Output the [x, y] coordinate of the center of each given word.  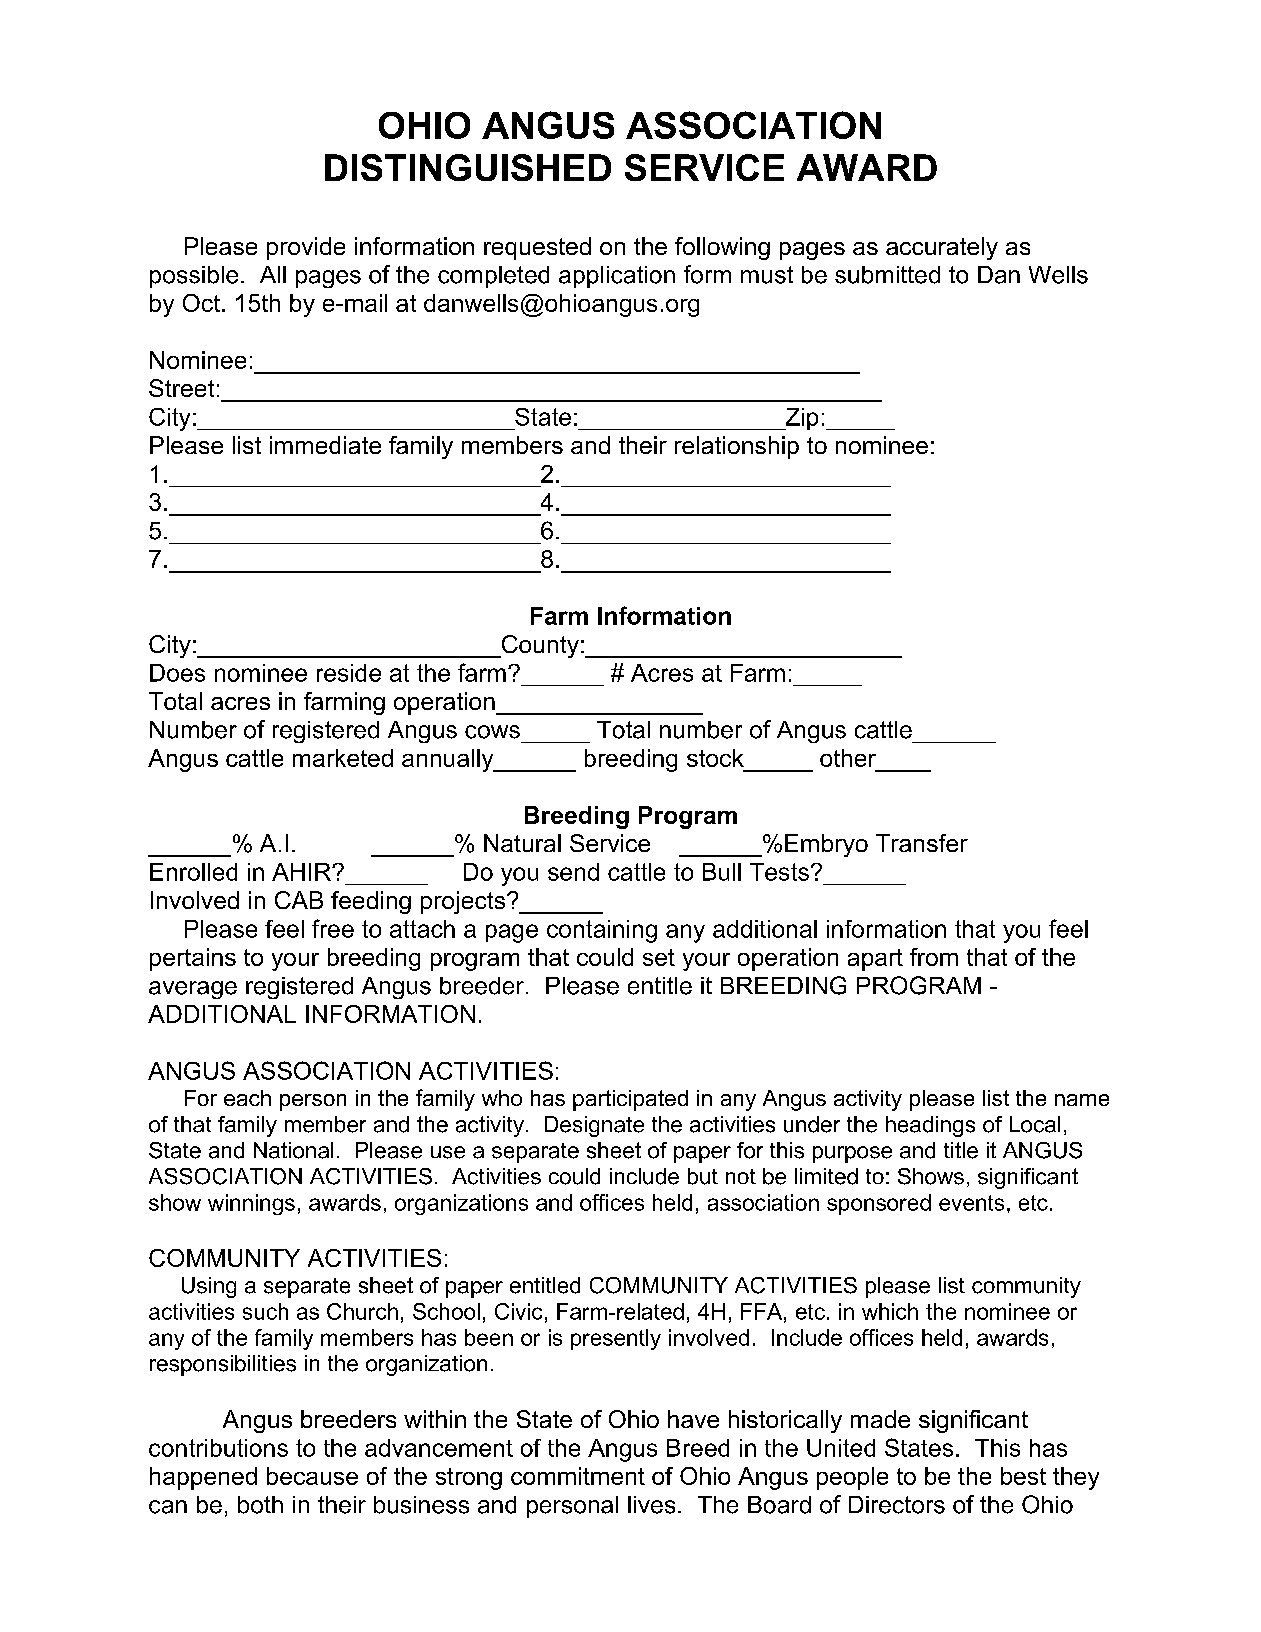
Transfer [922, 843]
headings [930, 1126]
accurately [942, 248]
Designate [594, 1126]
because [312, 1476]
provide [306, 248]
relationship [737, 447]
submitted [887, 275]
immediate [325, 445]
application [617, 277]
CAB [299, 900]
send [573, 872]
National [293, 1150]
